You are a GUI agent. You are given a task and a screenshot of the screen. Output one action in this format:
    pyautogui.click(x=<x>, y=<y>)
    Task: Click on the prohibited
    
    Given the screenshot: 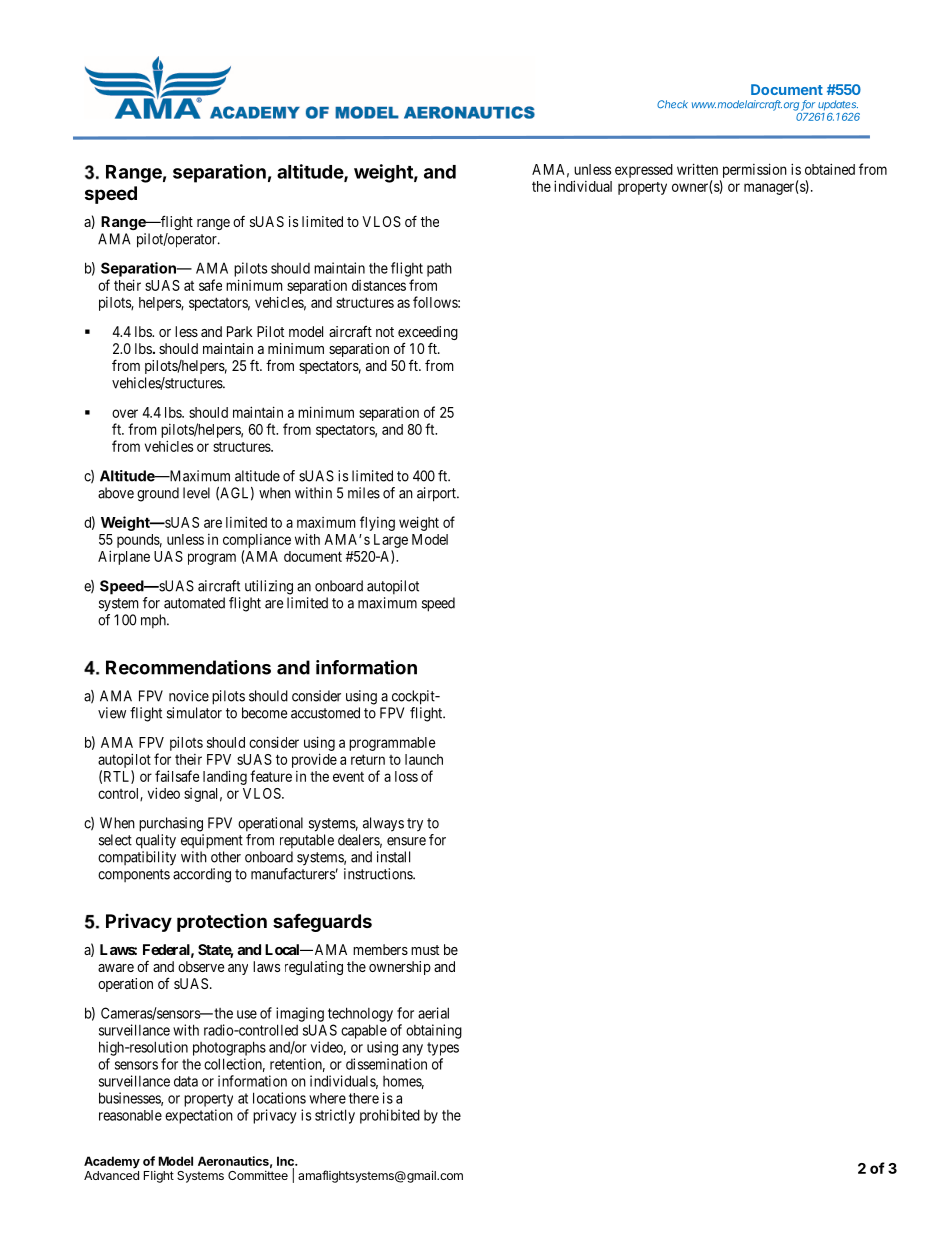 What is the action you would take?
    pyautogui.click(x=390, y=1116)
